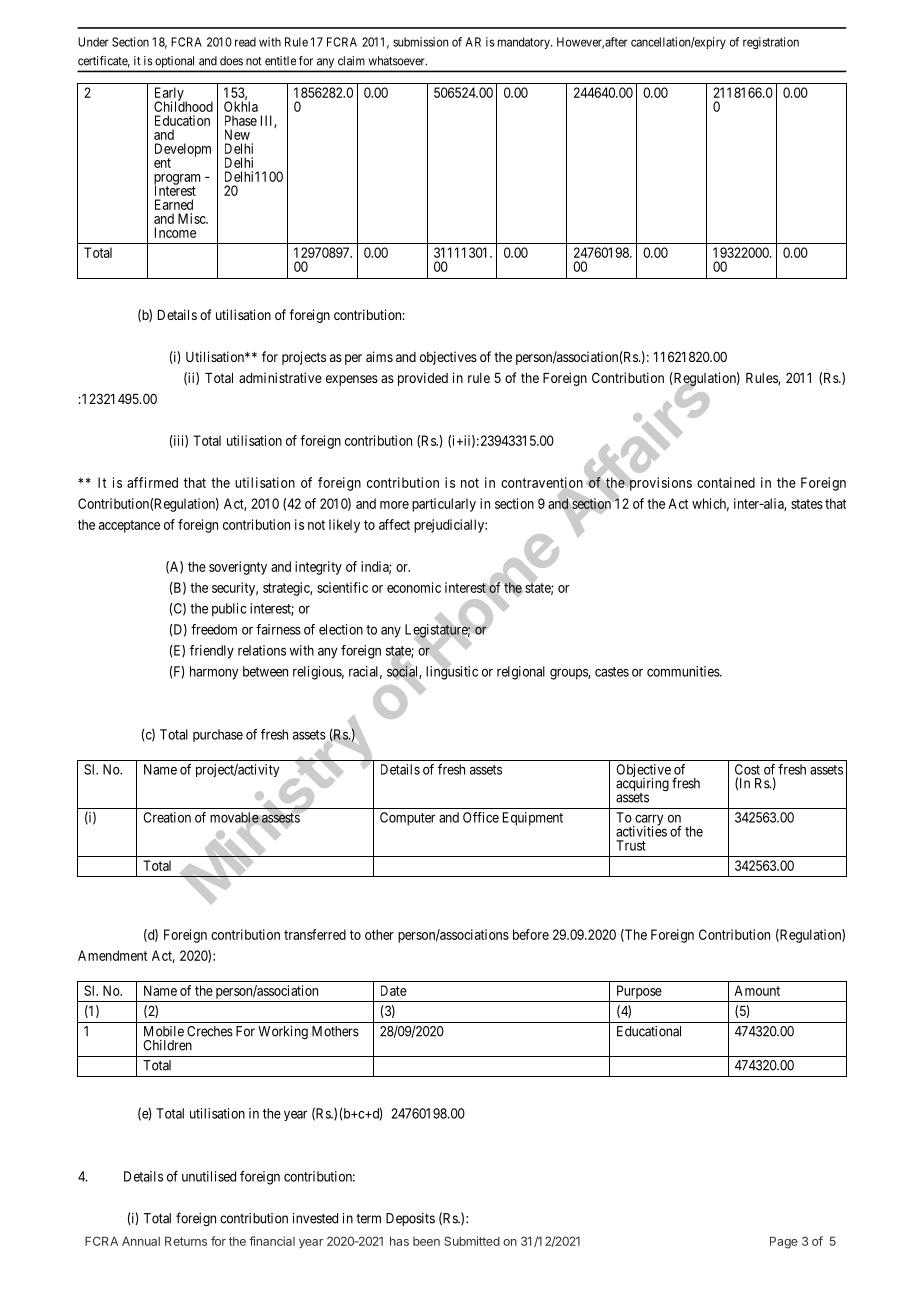 This image has width=924, height=1308. What do you see at coordinates (407, 819) in the image?
I see `Computer` at bounding box center [407, 819].
